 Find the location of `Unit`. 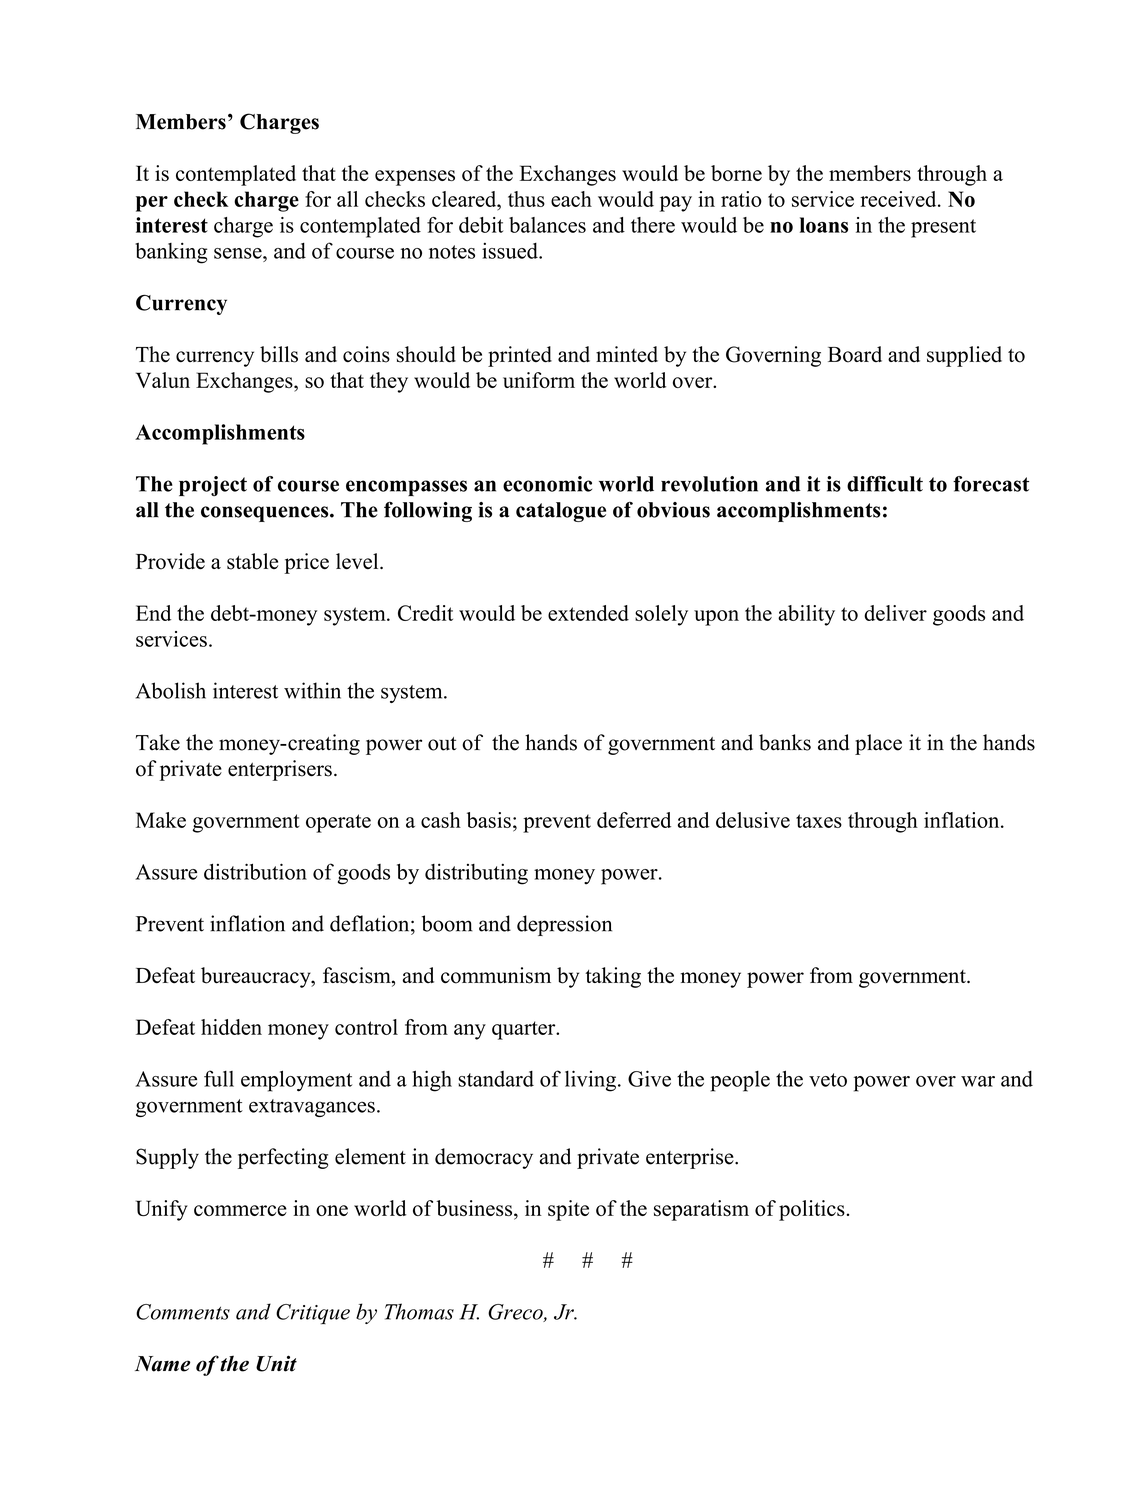

Unit is located at coordinates (276, 1363).
